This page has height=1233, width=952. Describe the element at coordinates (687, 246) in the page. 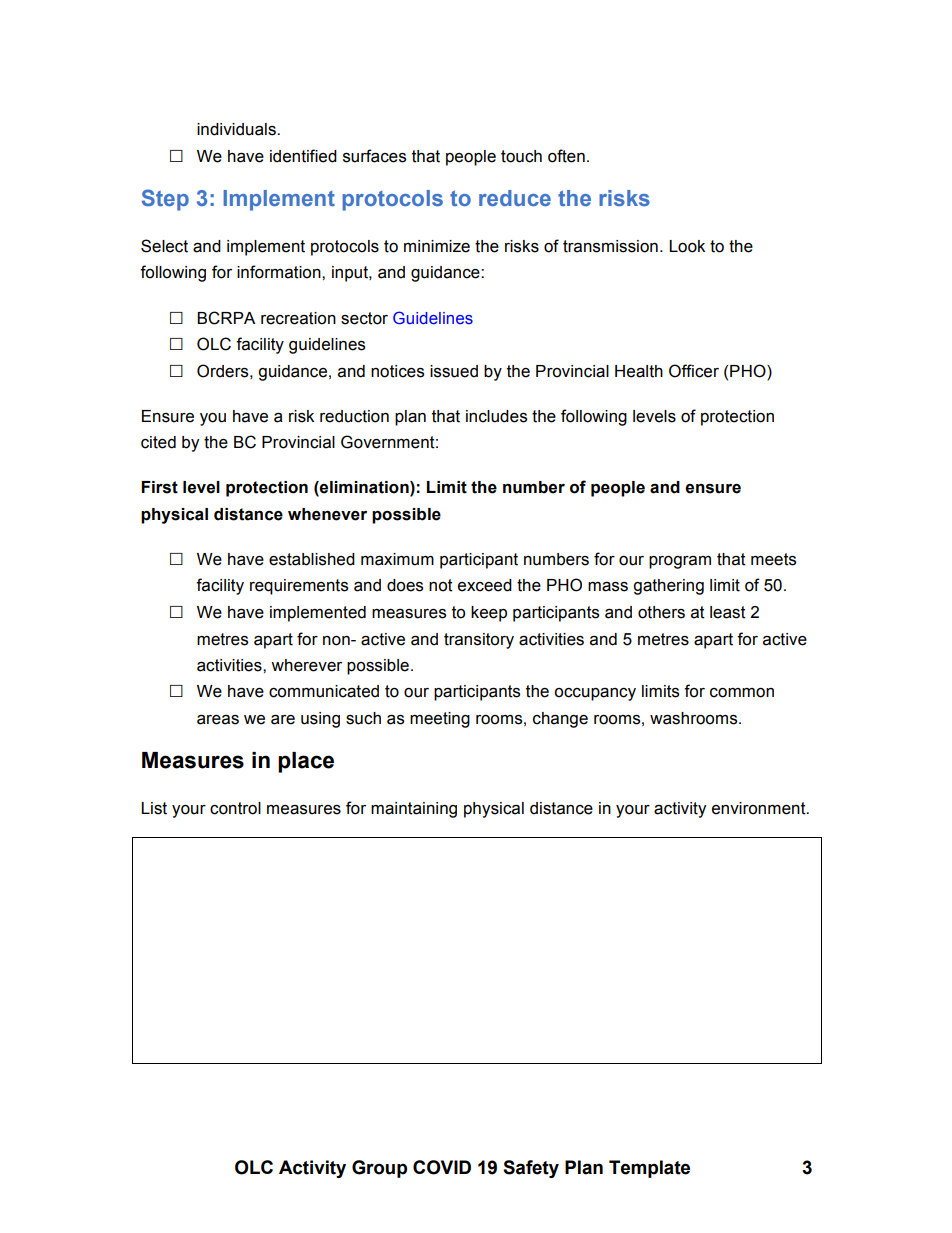

I see `Look` at that location.
